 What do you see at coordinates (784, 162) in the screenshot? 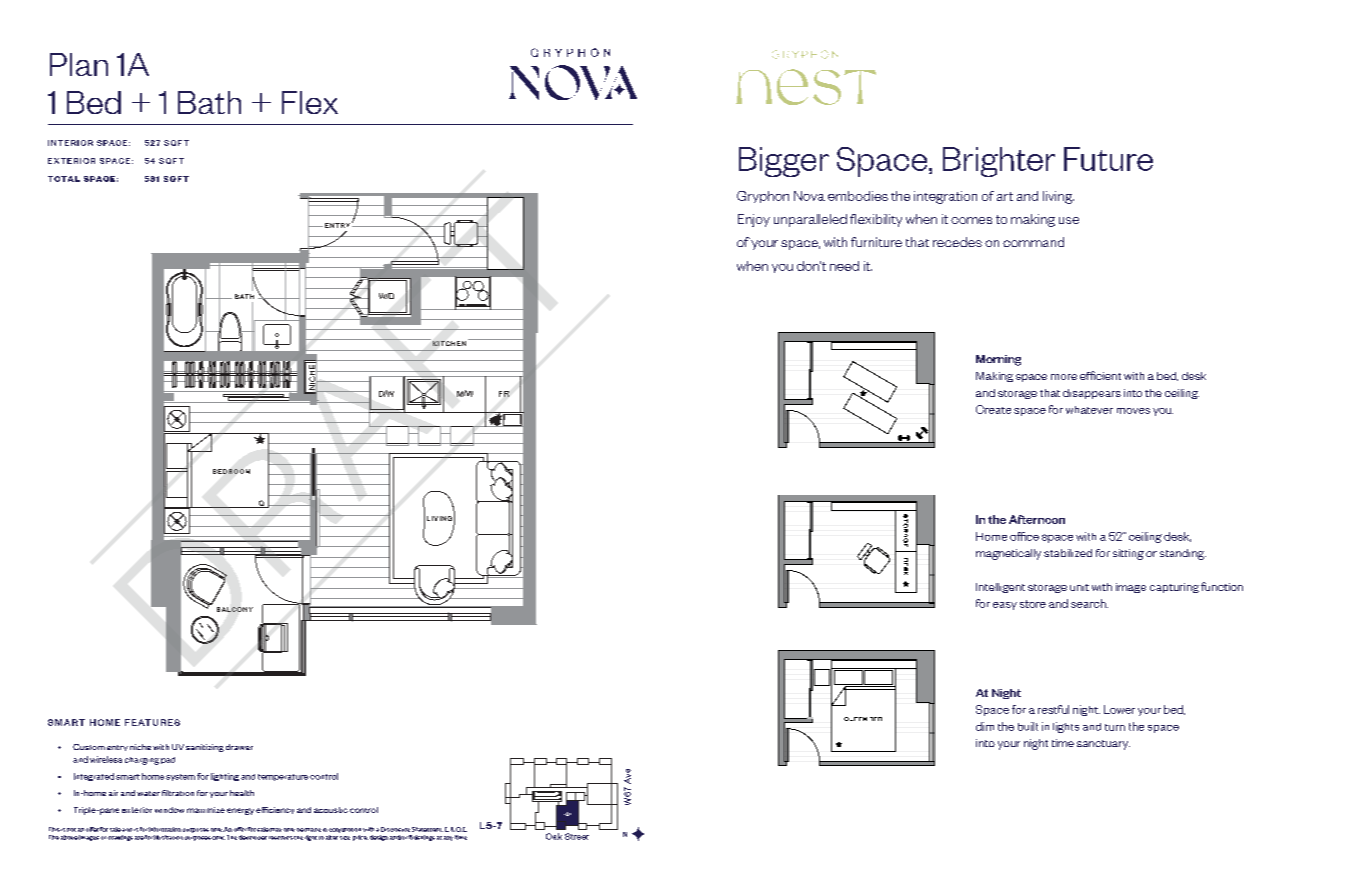
I see `Bigger` at bounding box center [784, 162].
